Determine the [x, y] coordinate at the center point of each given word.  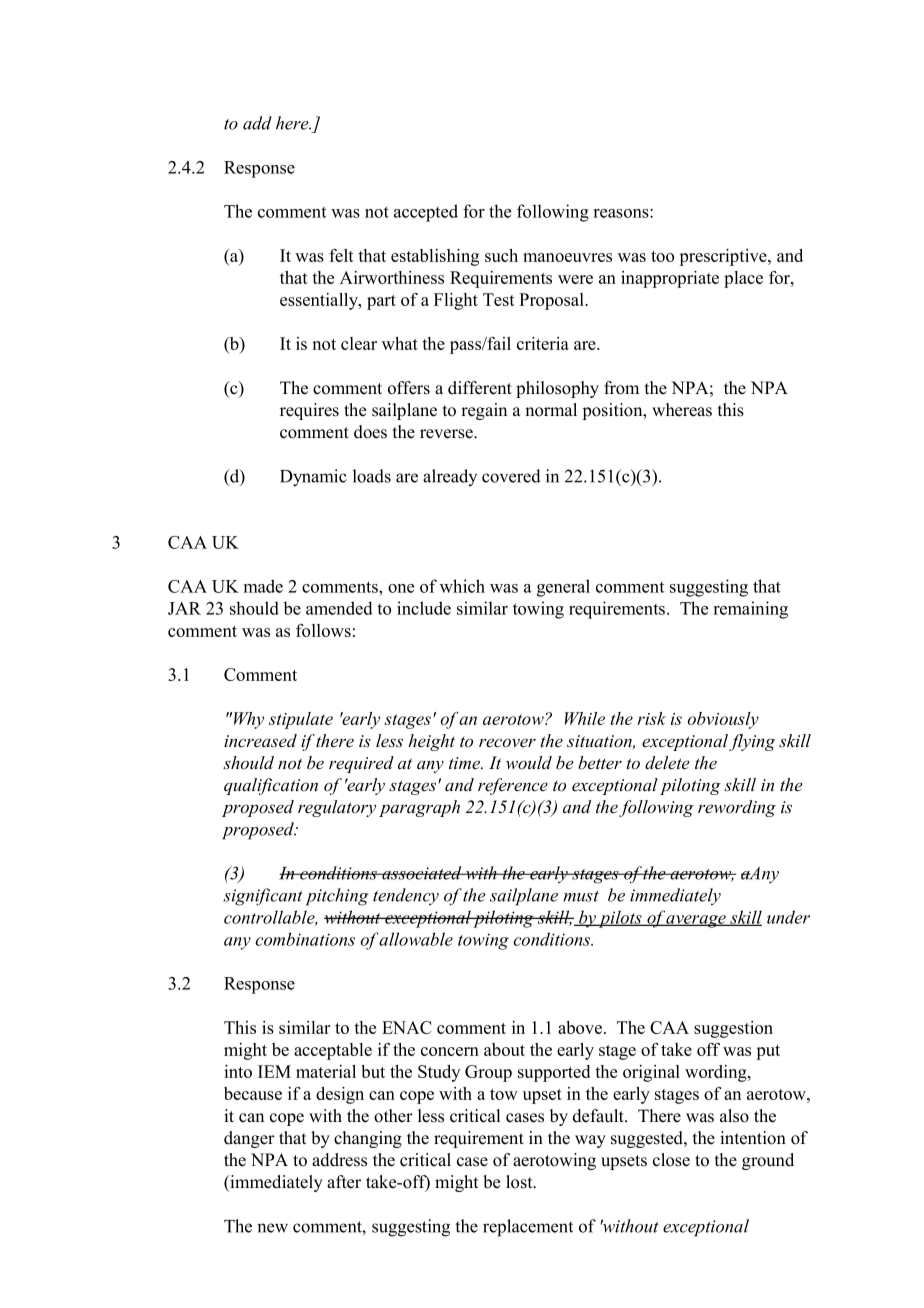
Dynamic [313, 478]
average [696, 921]
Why [247, 720]
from [621, 388]
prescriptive [724, 257]
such [501, 255]
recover [507, 743]
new [272, 1228]
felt [341, 255]
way [590, 1141]
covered [511, 476]
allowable [416, 939]
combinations [305, 939]
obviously [723, 720]
